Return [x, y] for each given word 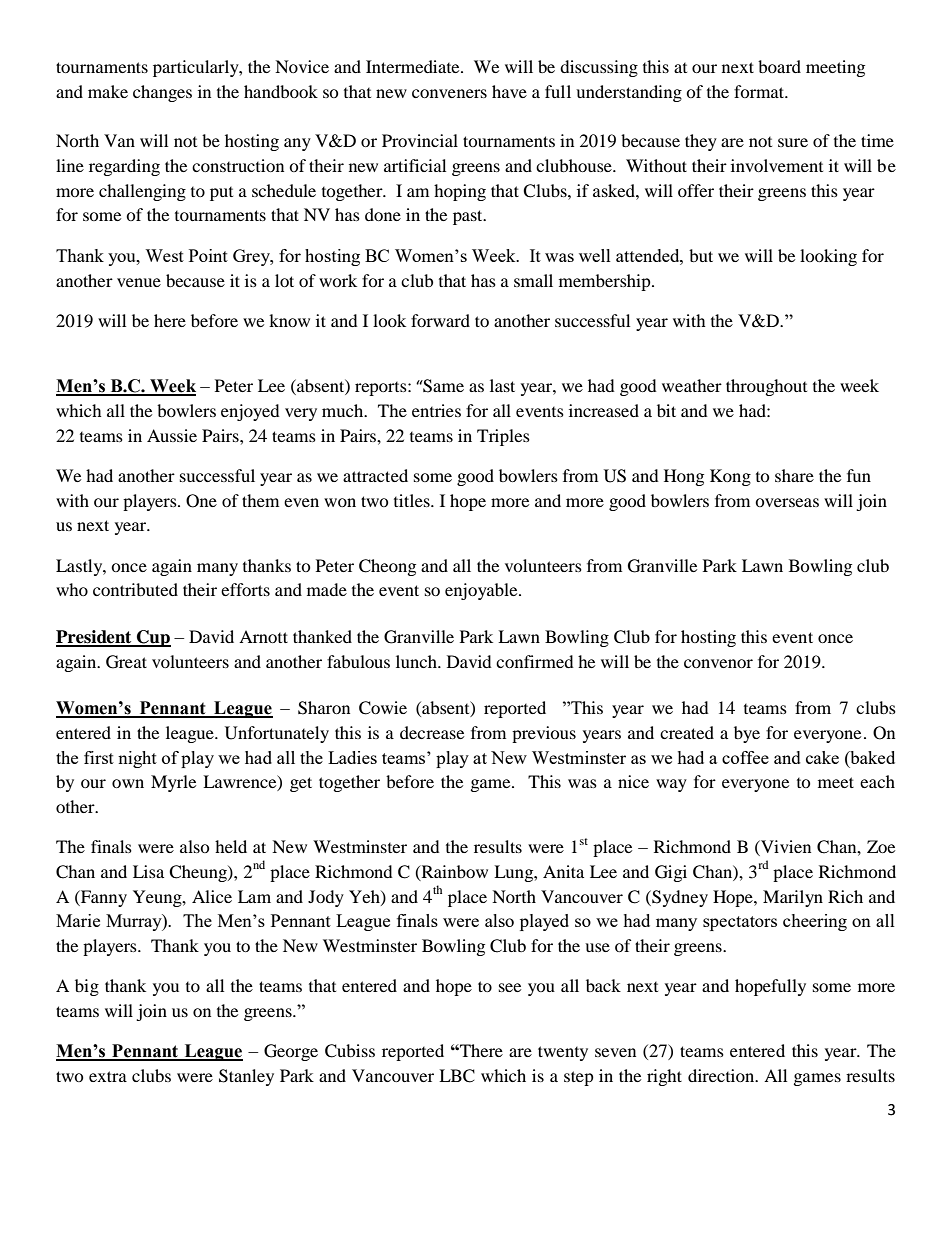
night [137, 759]
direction [722, 1075]
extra [108, 1076]
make [108, 91]
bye [747, 734]
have [509, 91]
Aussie [172, 435]
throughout [766, 387]
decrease [432, 732]
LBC [457, 1076]
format [760, 91]
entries [436, 410]
